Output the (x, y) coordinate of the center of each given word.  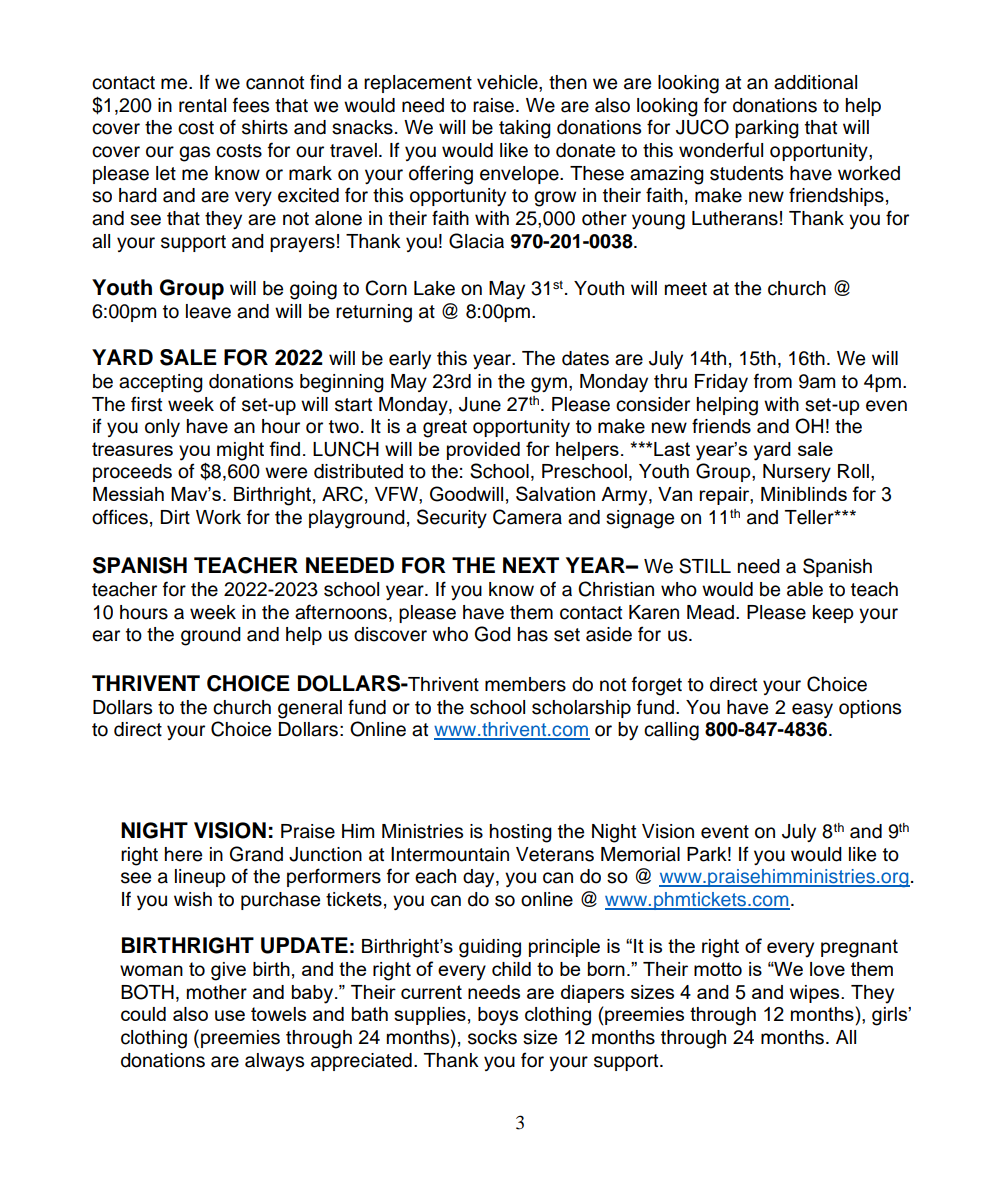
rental (202, 105)
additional (815, 82)
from (773, 381)
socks (492, 1037)
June (480, 404)
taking (525, 129)
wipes (816, 994)
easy (812, 710)
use (230, 1015)
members (525, 684)
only (162, 428)
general (310, 709)
